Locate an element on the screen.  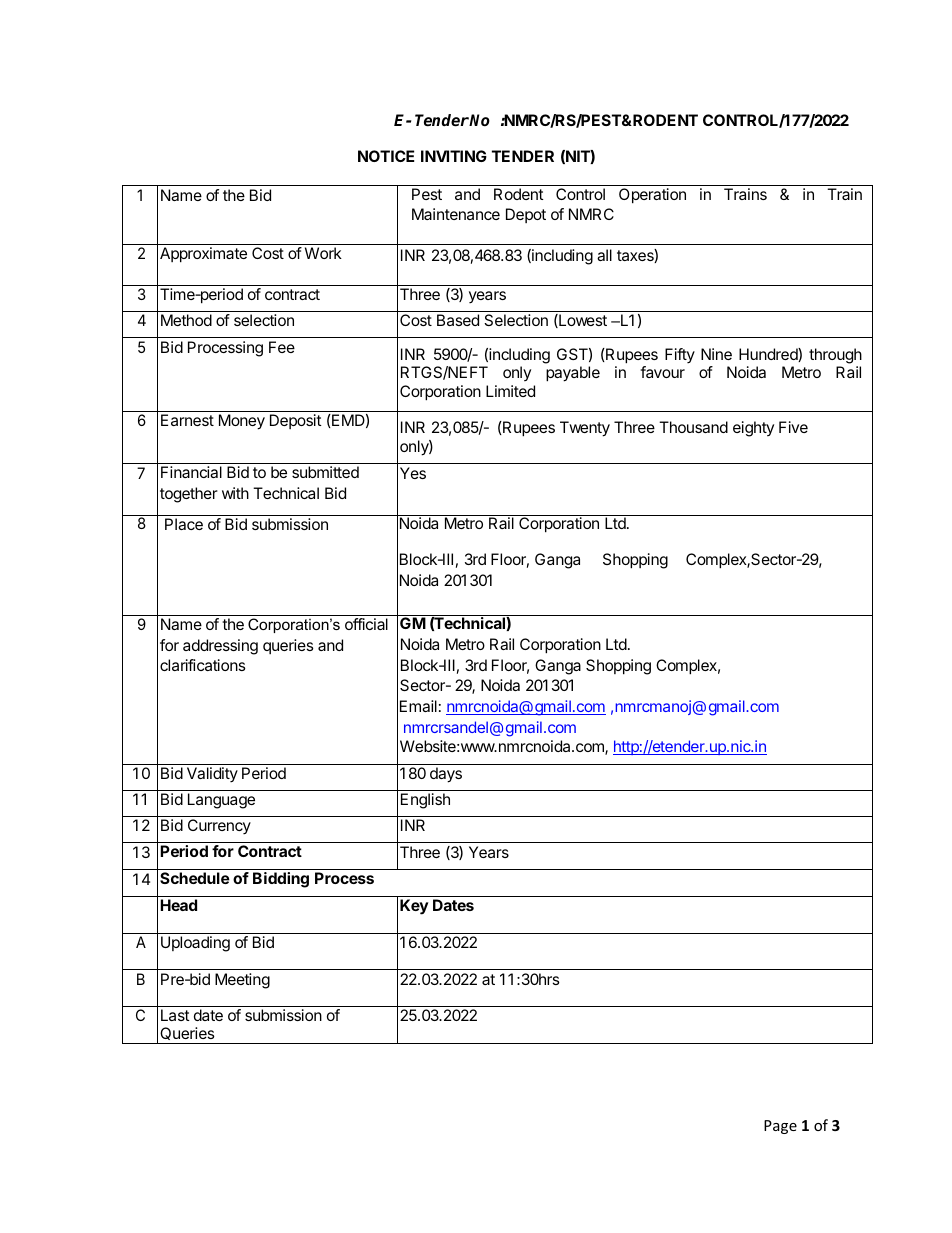
Last is located at coordinates (175, 1015).
